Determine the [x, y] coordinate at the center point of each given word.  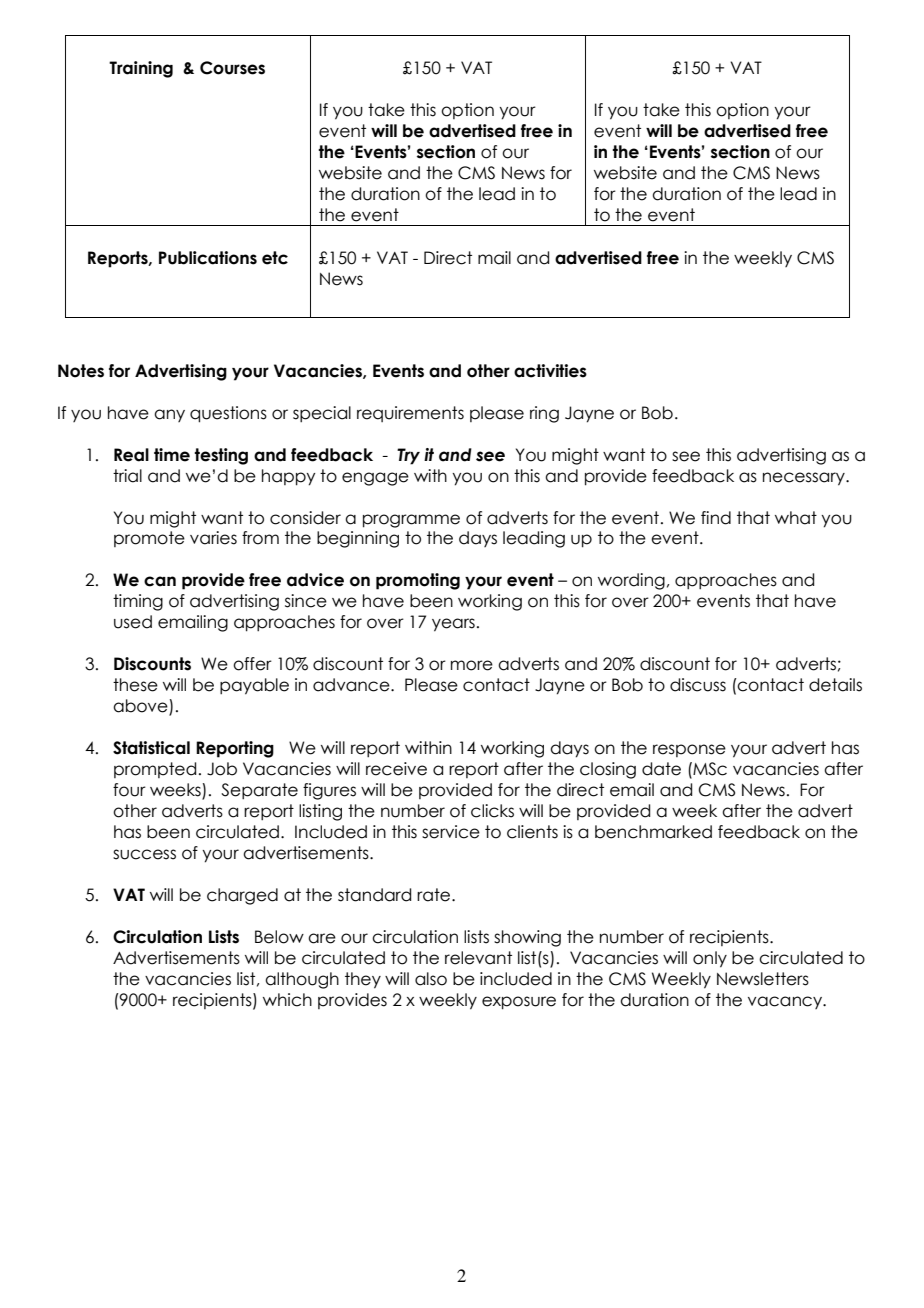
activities [550, 371]
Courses [232, 68]
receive [396, 769]
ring [544, 414]
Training [141, 69]
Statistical [151, 748]
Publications [208, 258]
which [287, 1000]
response [689, 750]
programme [411, 521]
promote [149, 539]
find [716, 518]
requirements [410, 414]
